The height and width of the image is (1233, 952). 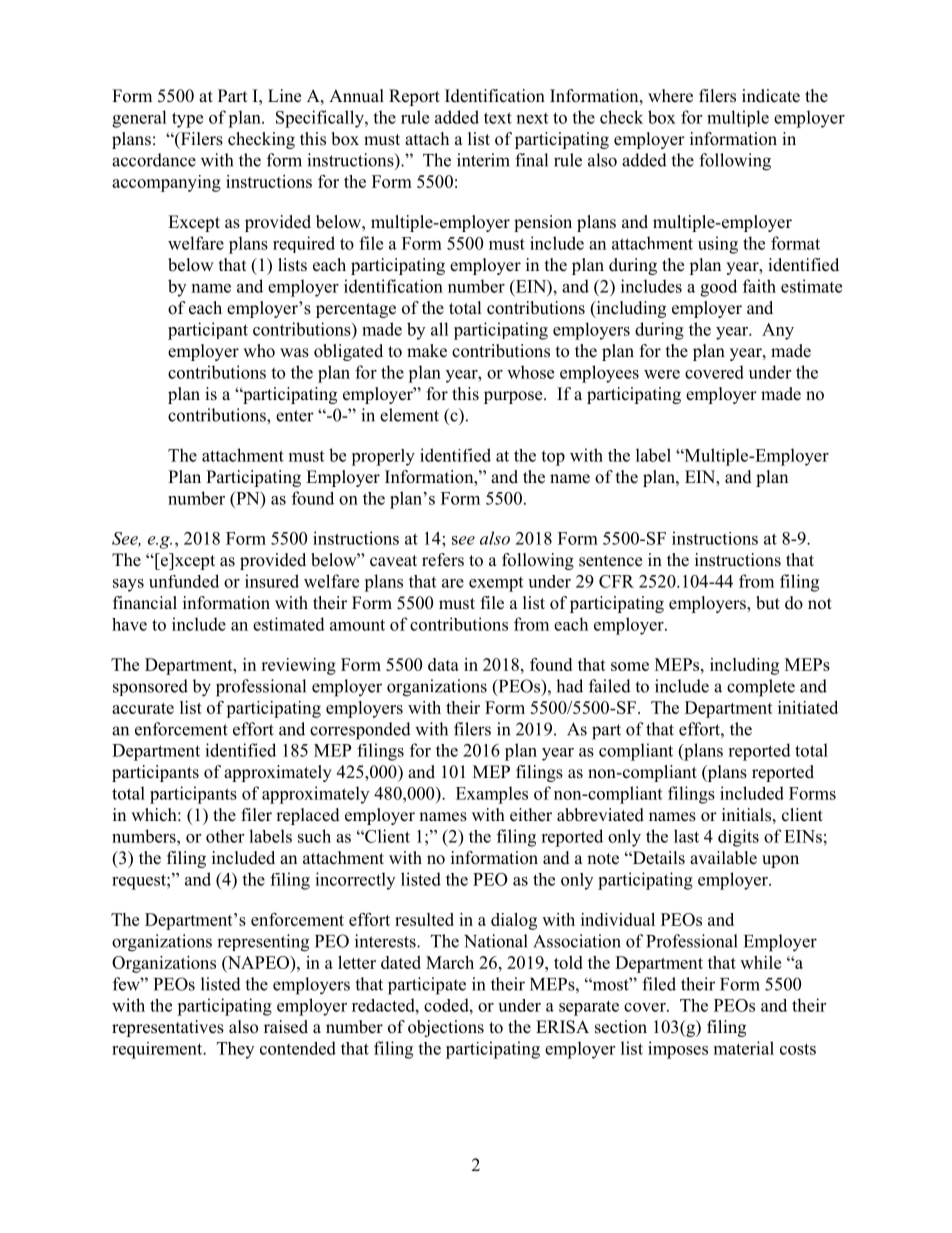 I want to click on complete, so click(x=761, y=688).
